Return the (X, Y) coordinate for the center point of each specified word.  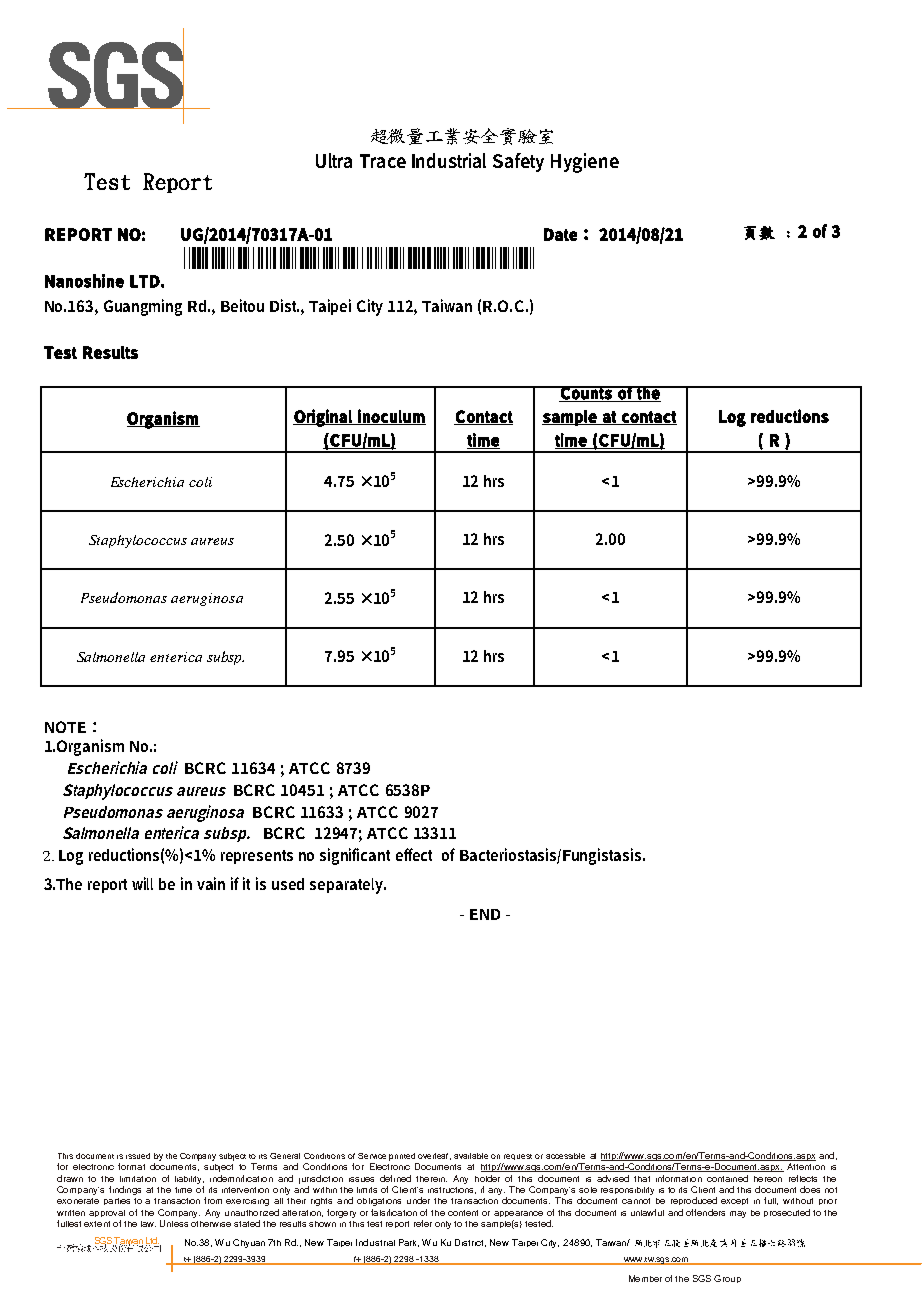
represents (257, 857)
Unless (174, 1223)
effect (414, 854)
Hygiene (585, 163)
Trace (383, 161)
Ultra (334, 160)
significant (355, 856)
